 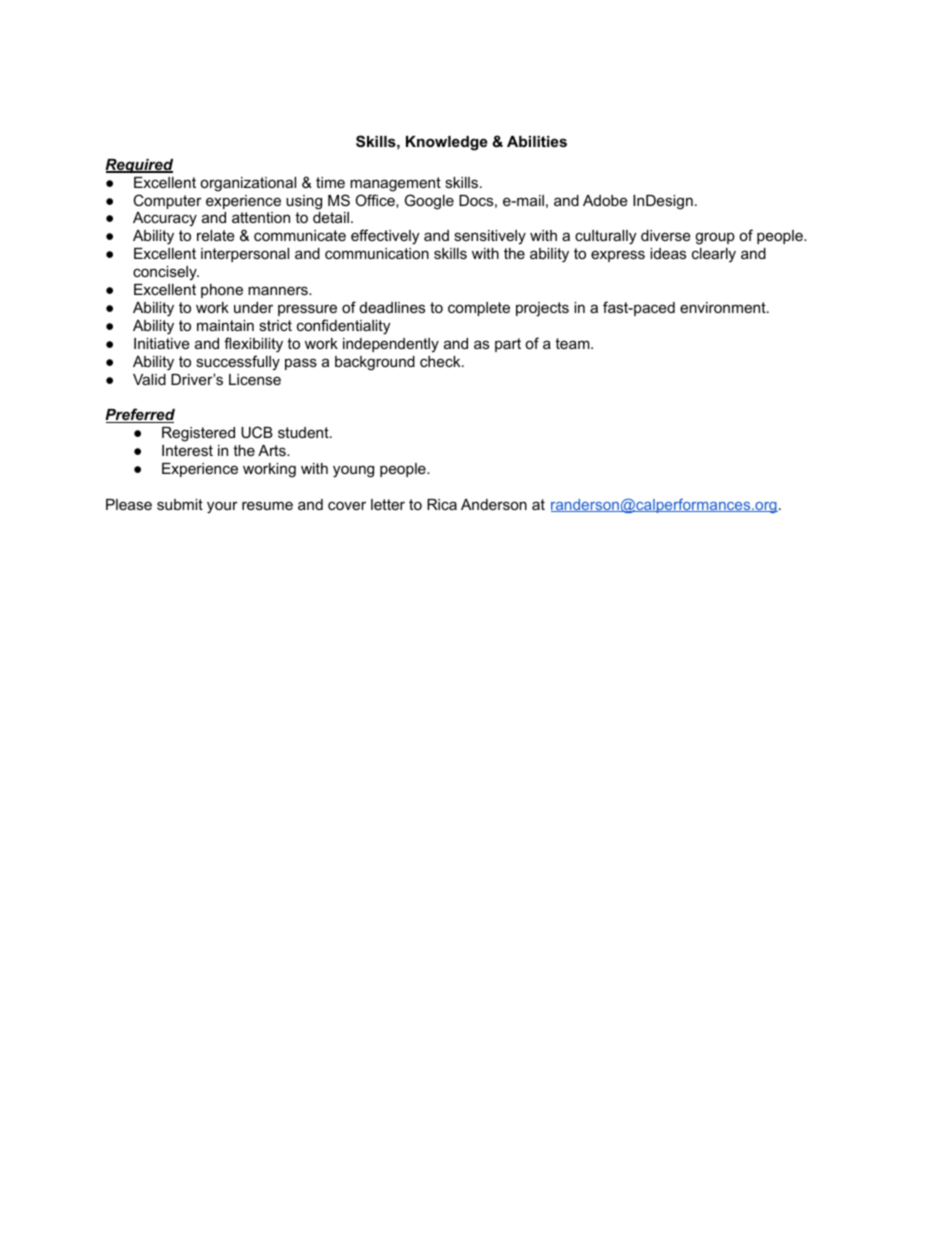 What do you see at coordinates (447, 143) in the image?
I see `Knowledge` at bounding box center [447, 143].
